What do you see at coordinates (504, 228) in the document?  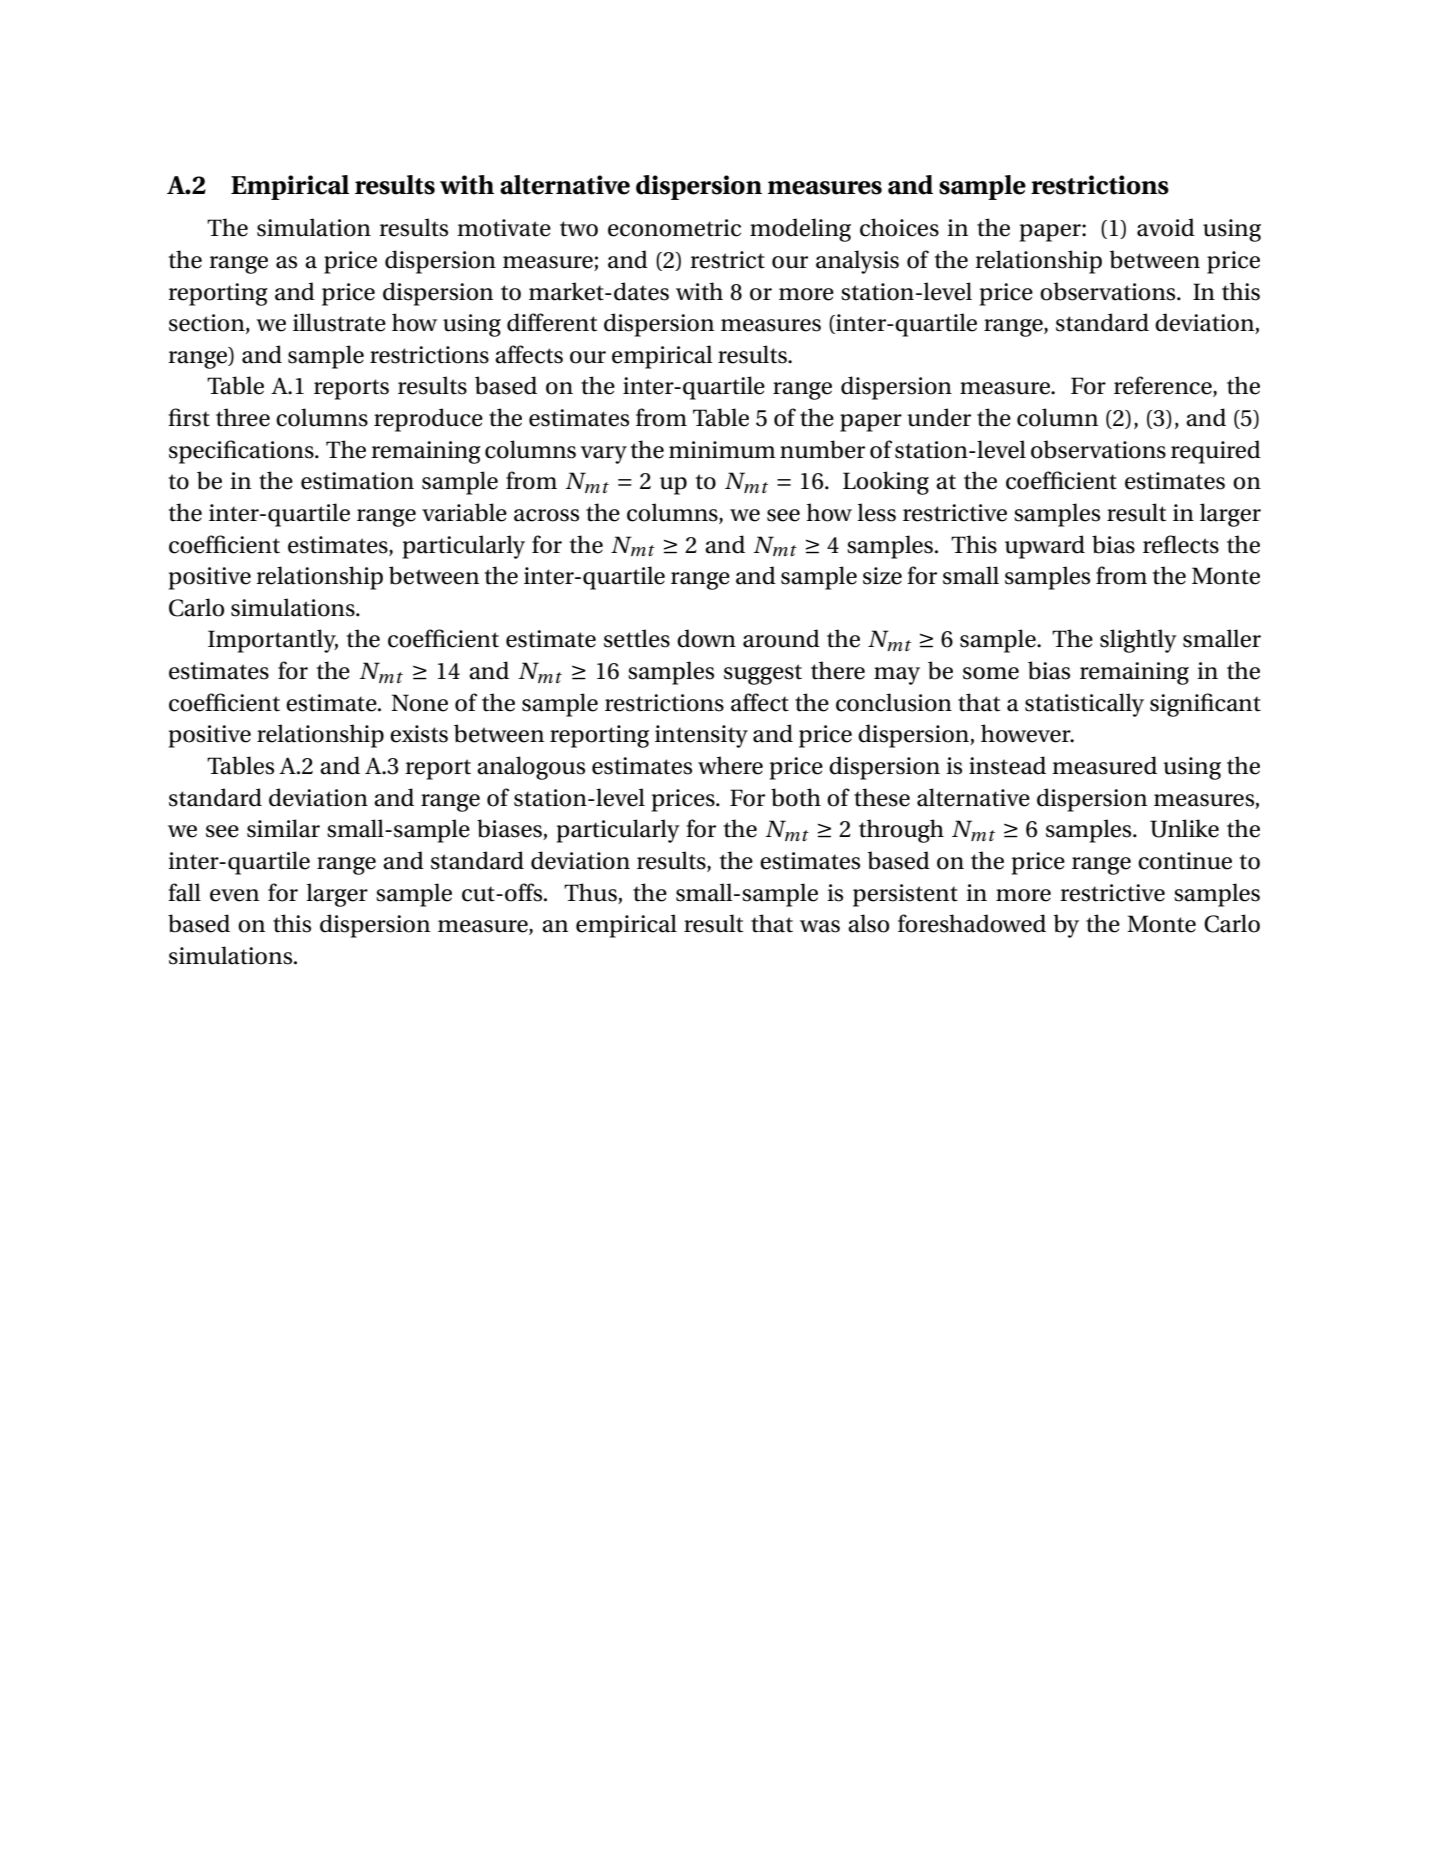 I see `motivate` at bounding box center [504, 228].
